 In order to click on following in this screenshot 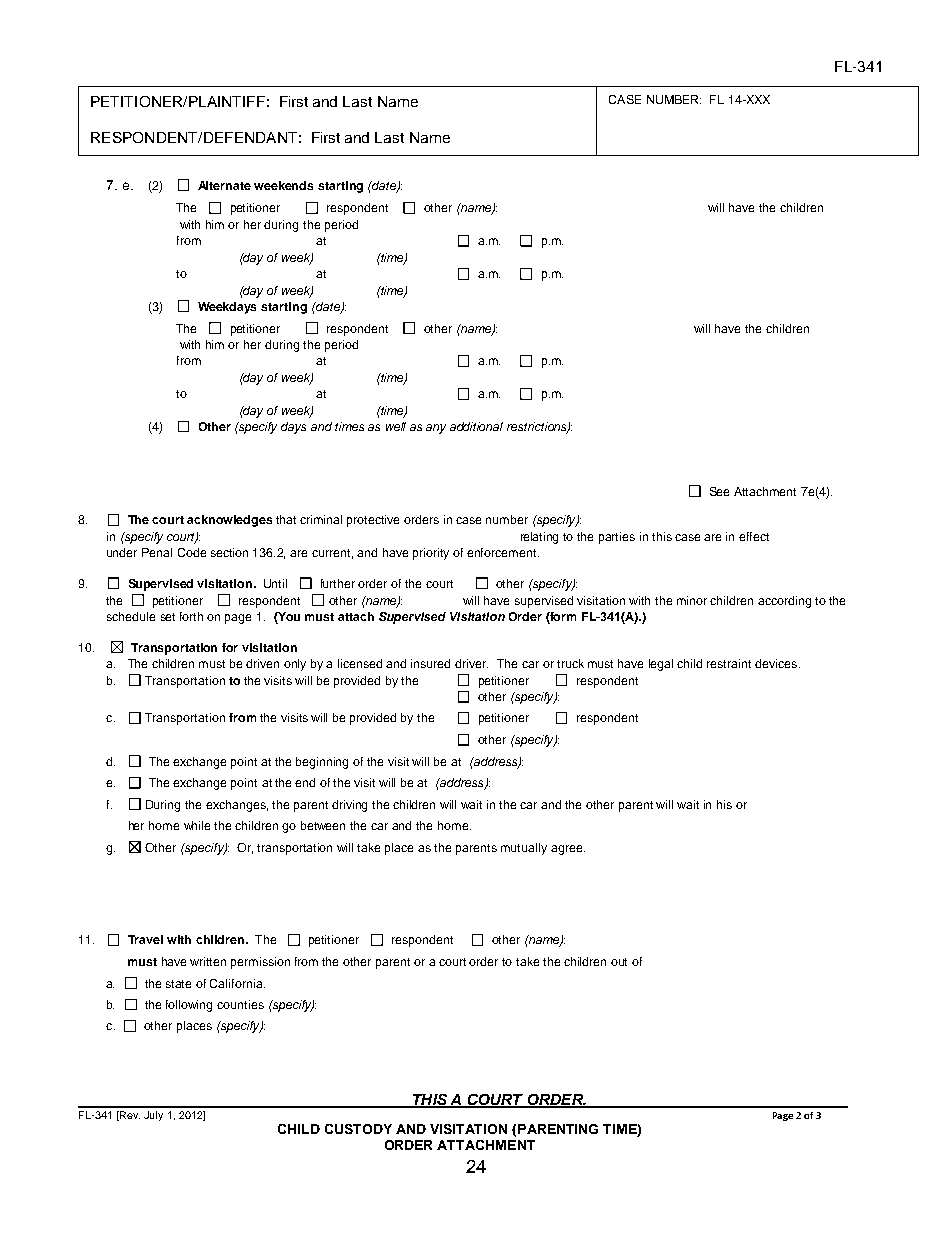, I will do `click(189, 1006)`.
